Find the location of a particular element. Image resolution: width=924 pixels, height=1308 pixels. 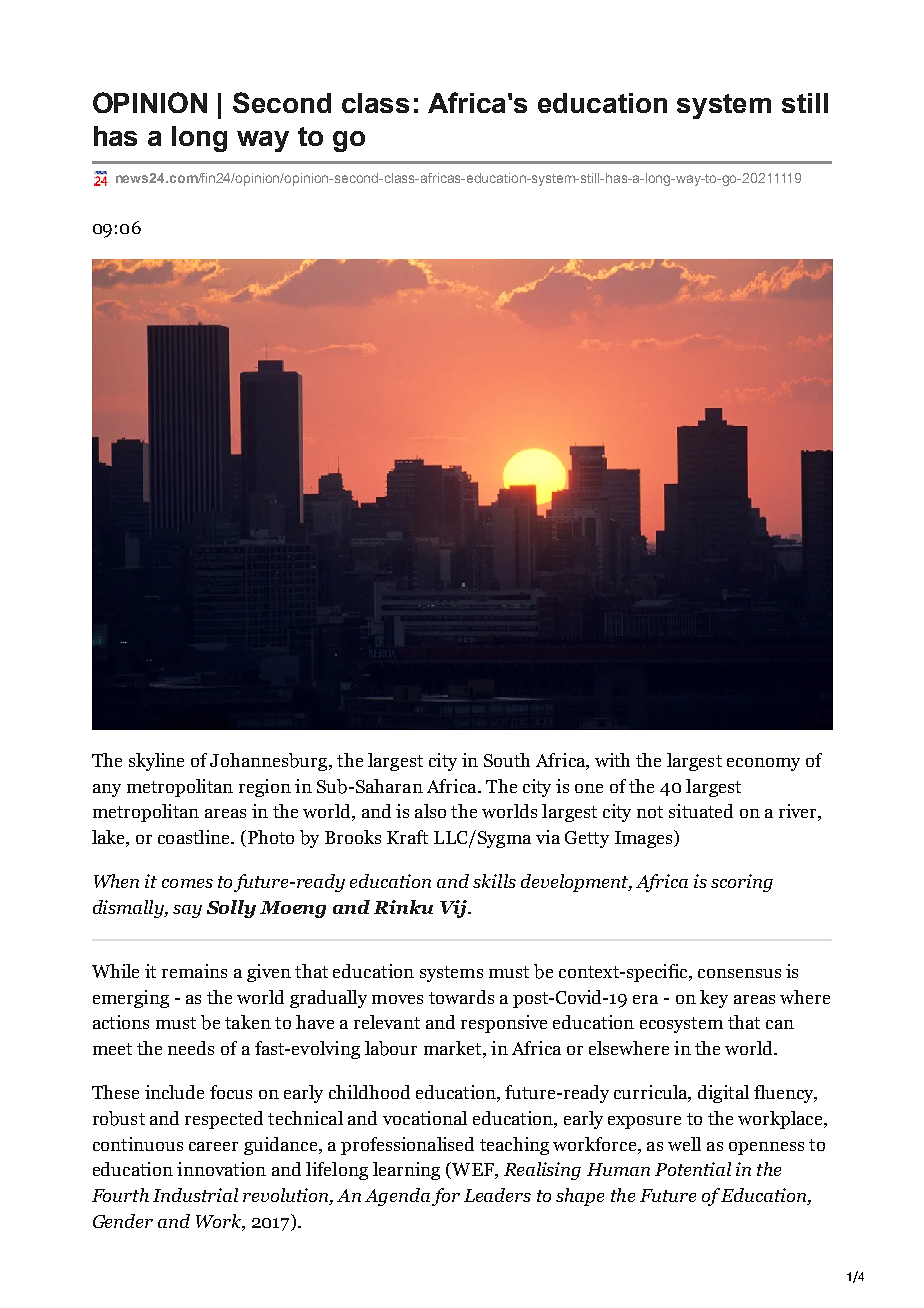

scoring is located at coordinates (742, 883).
